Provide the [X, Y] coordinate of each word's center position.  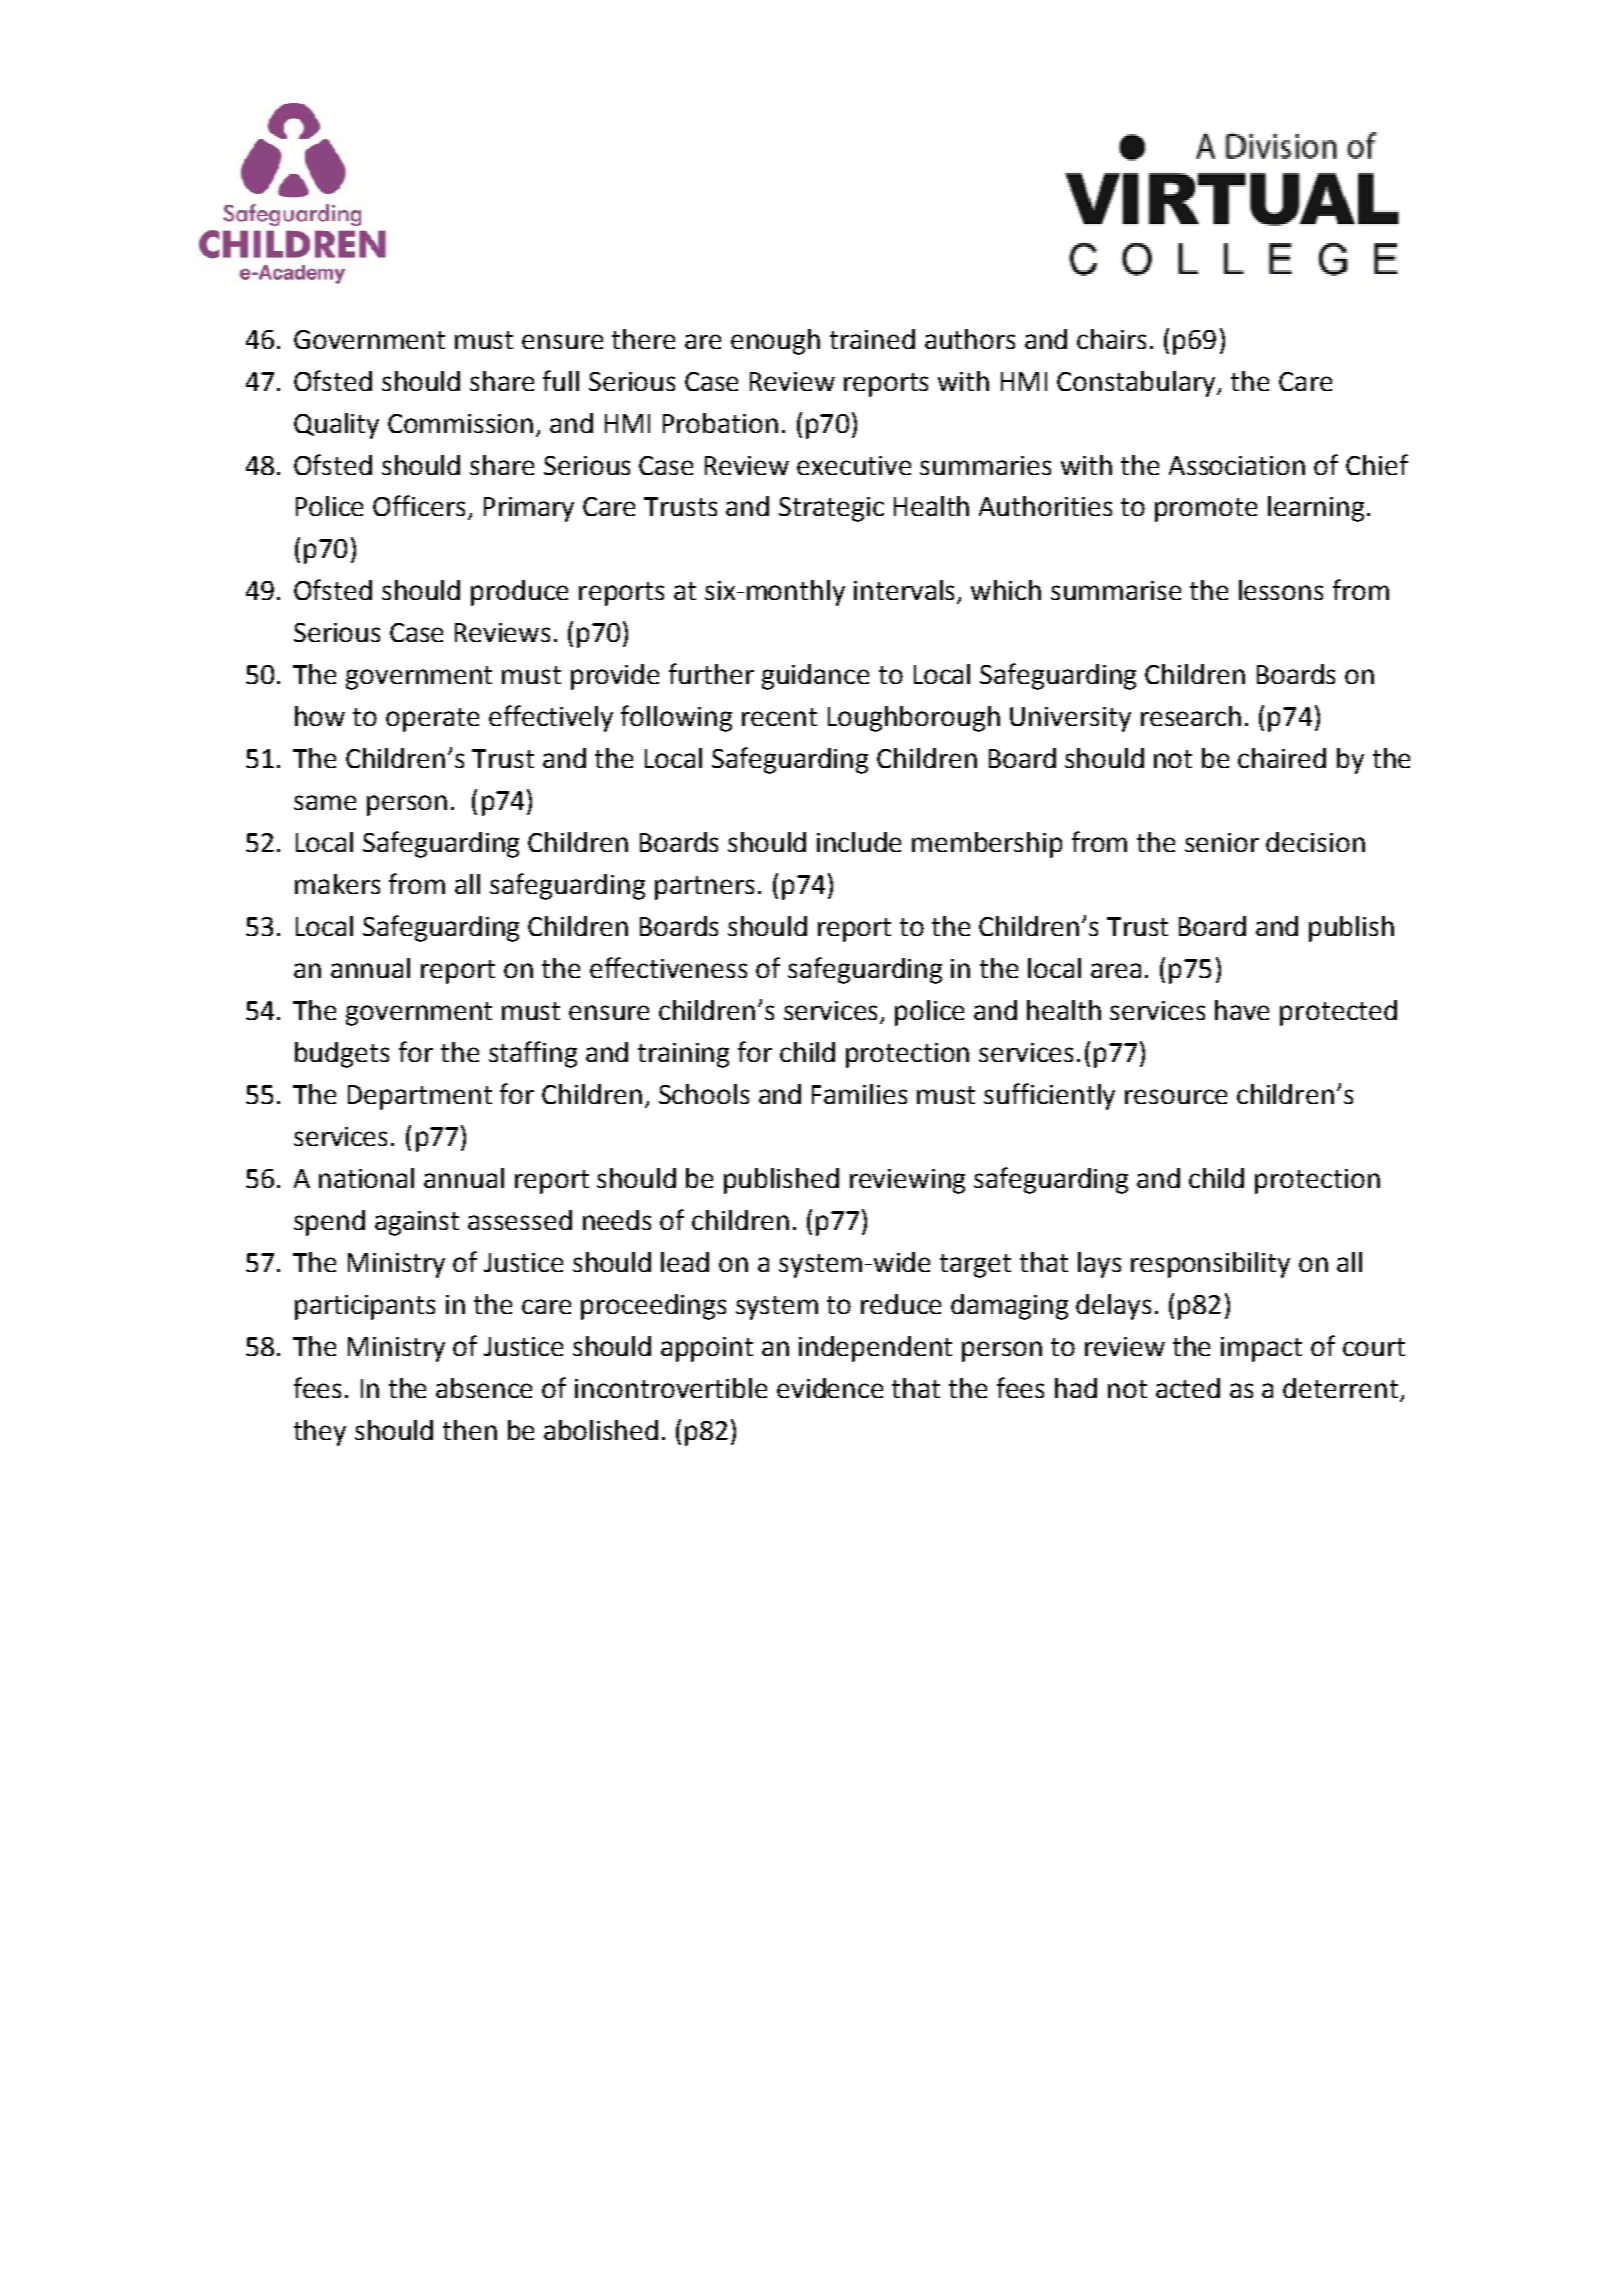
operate [432, 720]
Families [859, 1094]
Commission [460, 423]
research [1191, 716]
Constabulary [1138, 384]
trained [872, 339]
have [1242, 1010]
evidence [830, 1388]
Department [420, 1097]
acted [1188, 1388]
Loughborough [914, 719]
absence [484, 1388]
